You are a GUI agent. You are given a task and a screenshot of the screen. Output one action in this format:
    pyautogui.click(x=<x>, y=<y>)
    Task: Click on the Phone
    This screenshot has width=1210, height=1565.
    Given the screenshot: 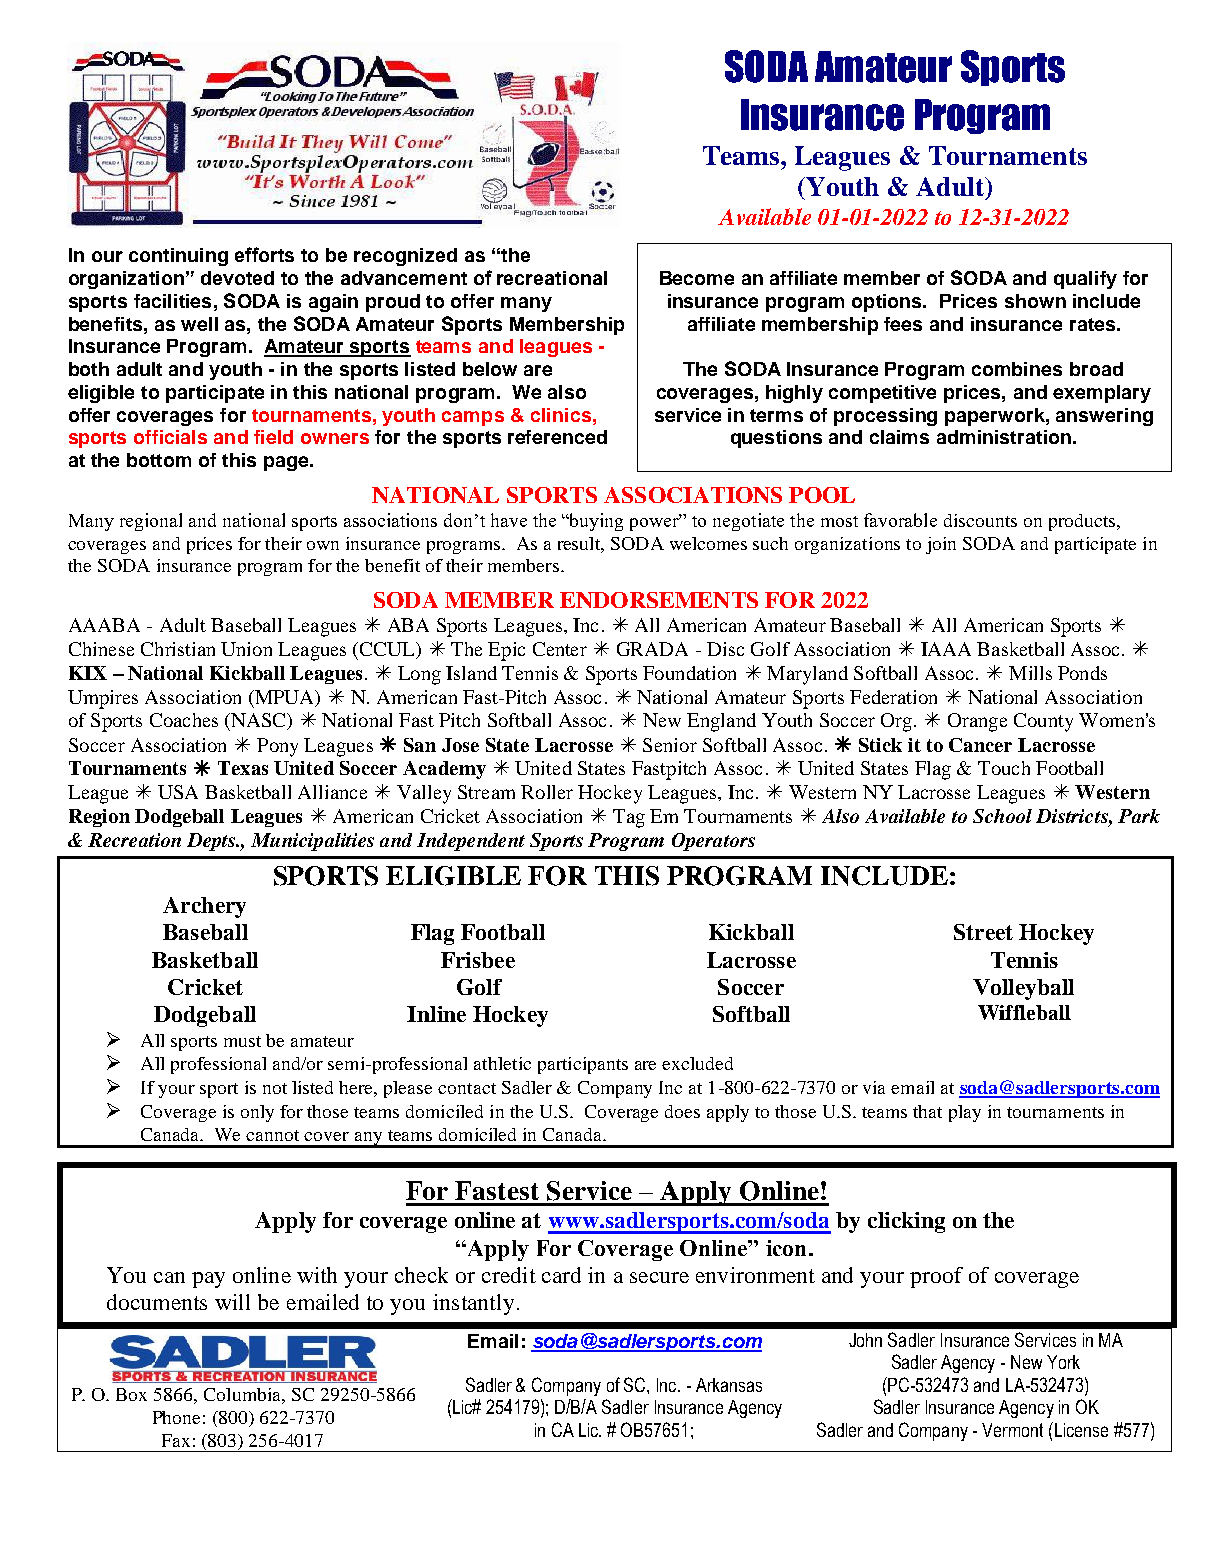 What is the action you would take?
    pyautogui.click(x=176, y=1417)
